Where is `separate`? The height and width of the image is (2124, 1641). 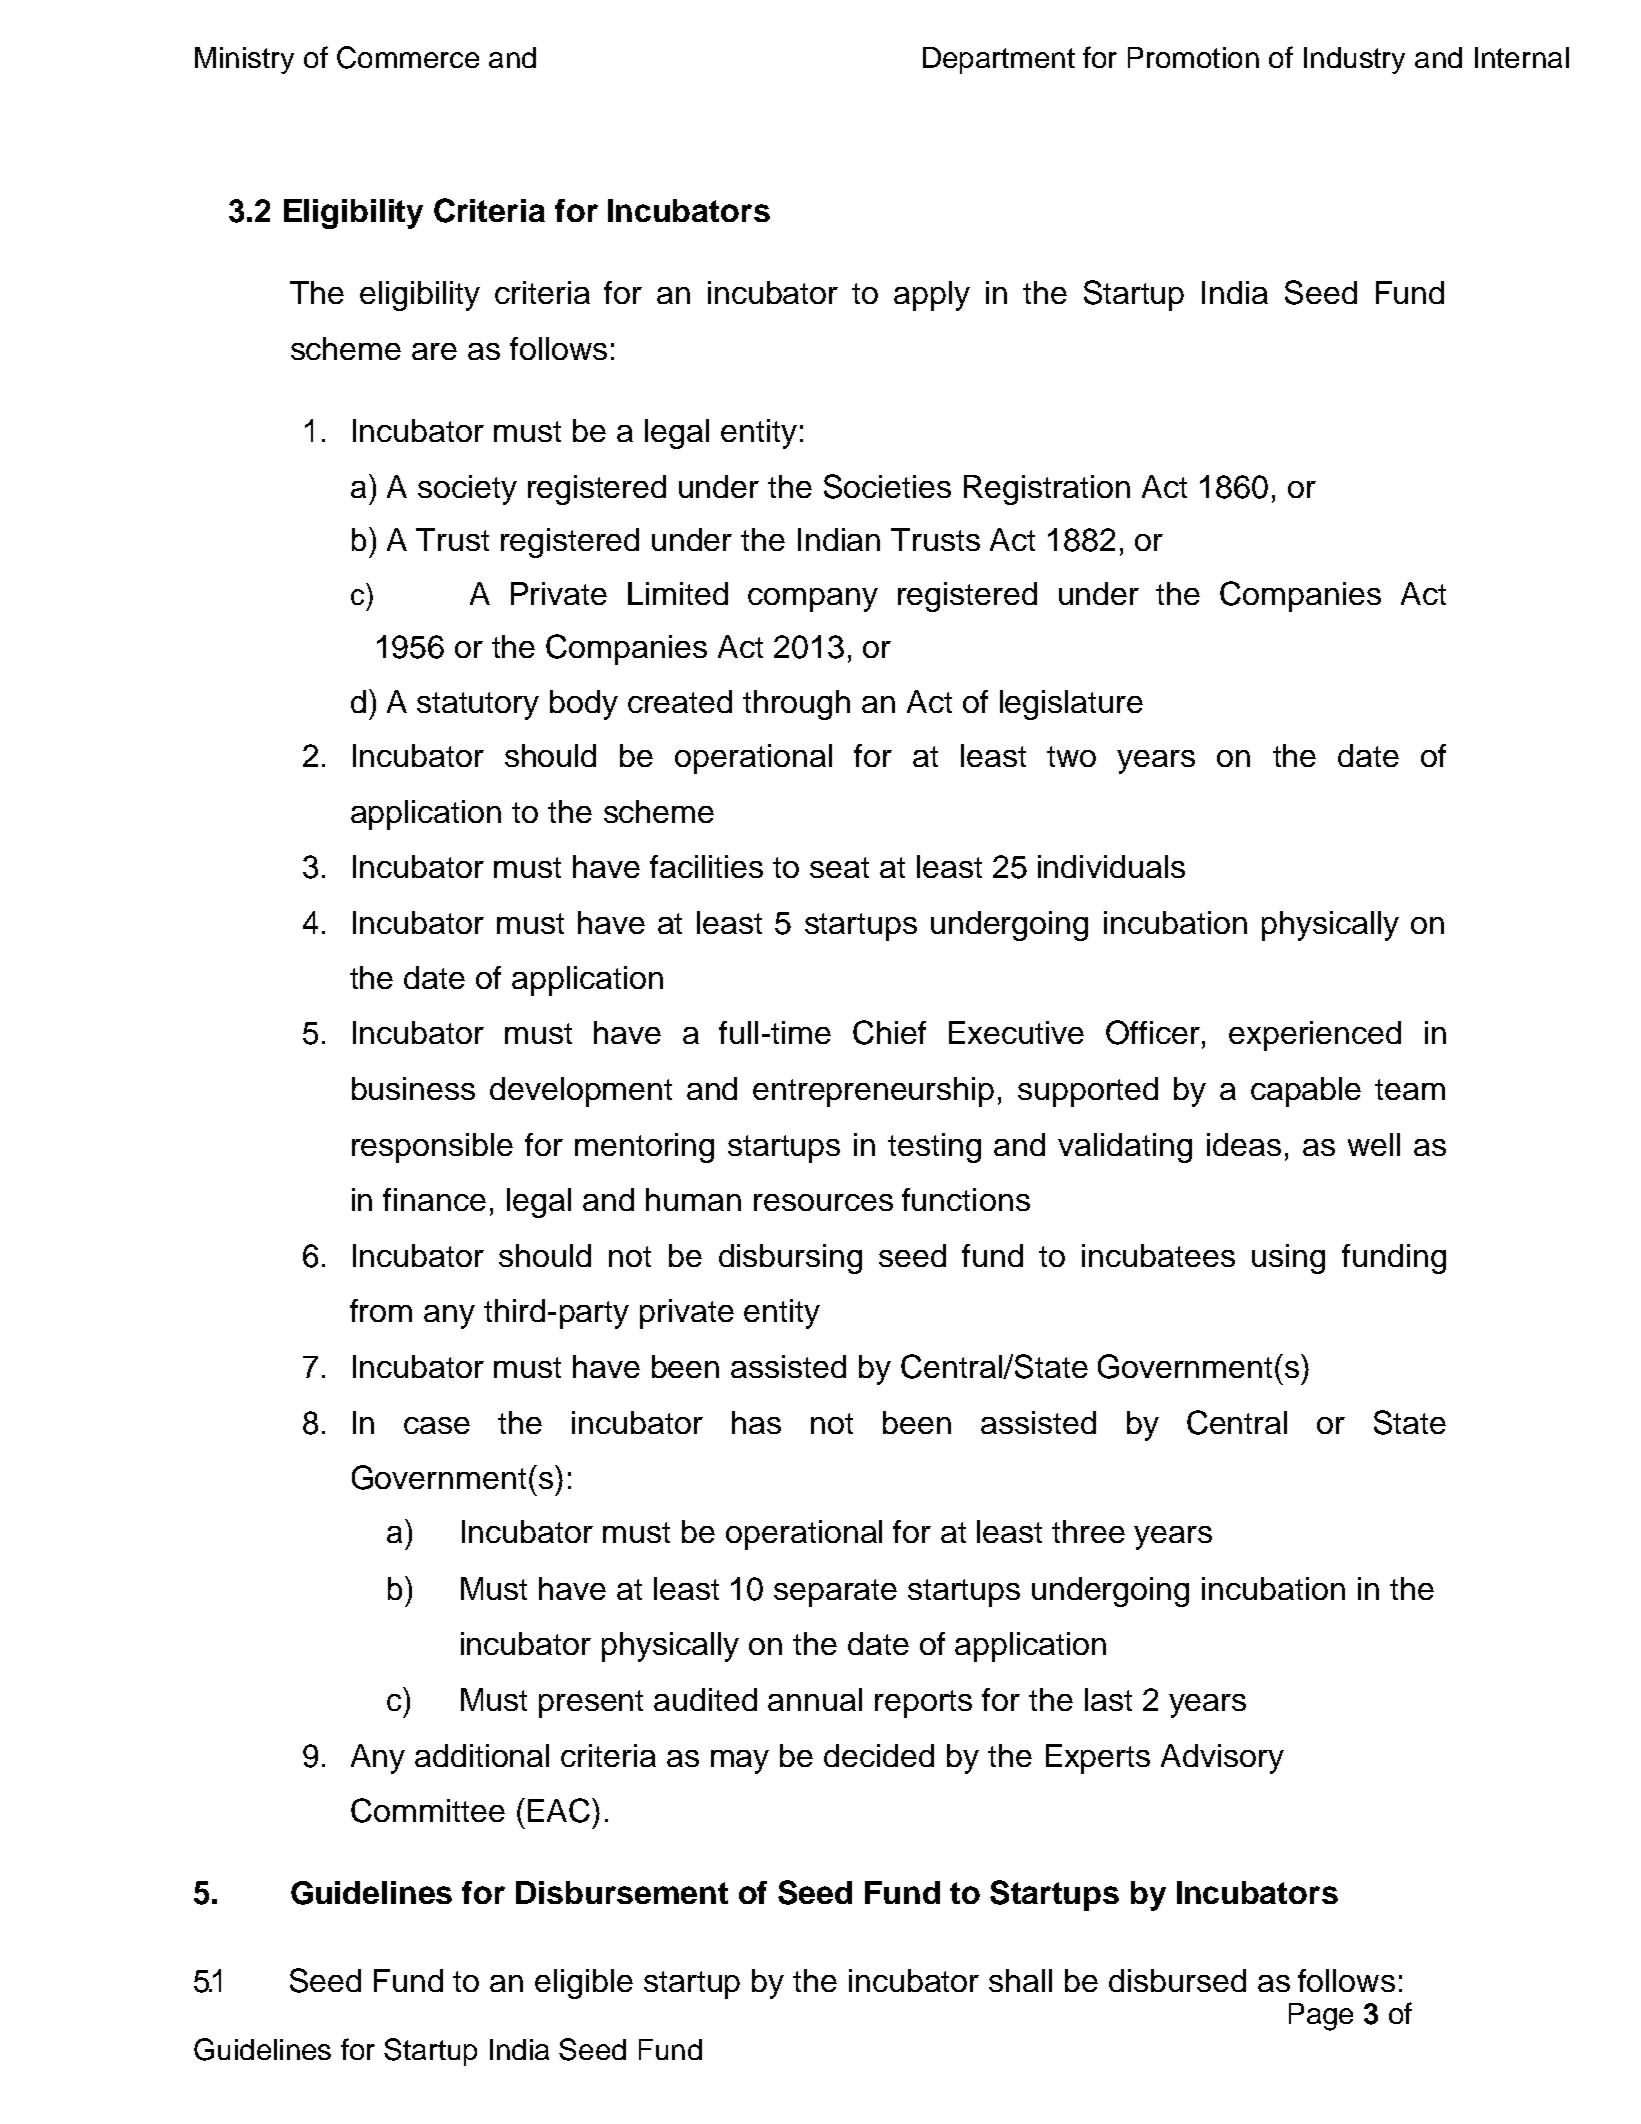
separate is located at coordinates (835, 1593).
